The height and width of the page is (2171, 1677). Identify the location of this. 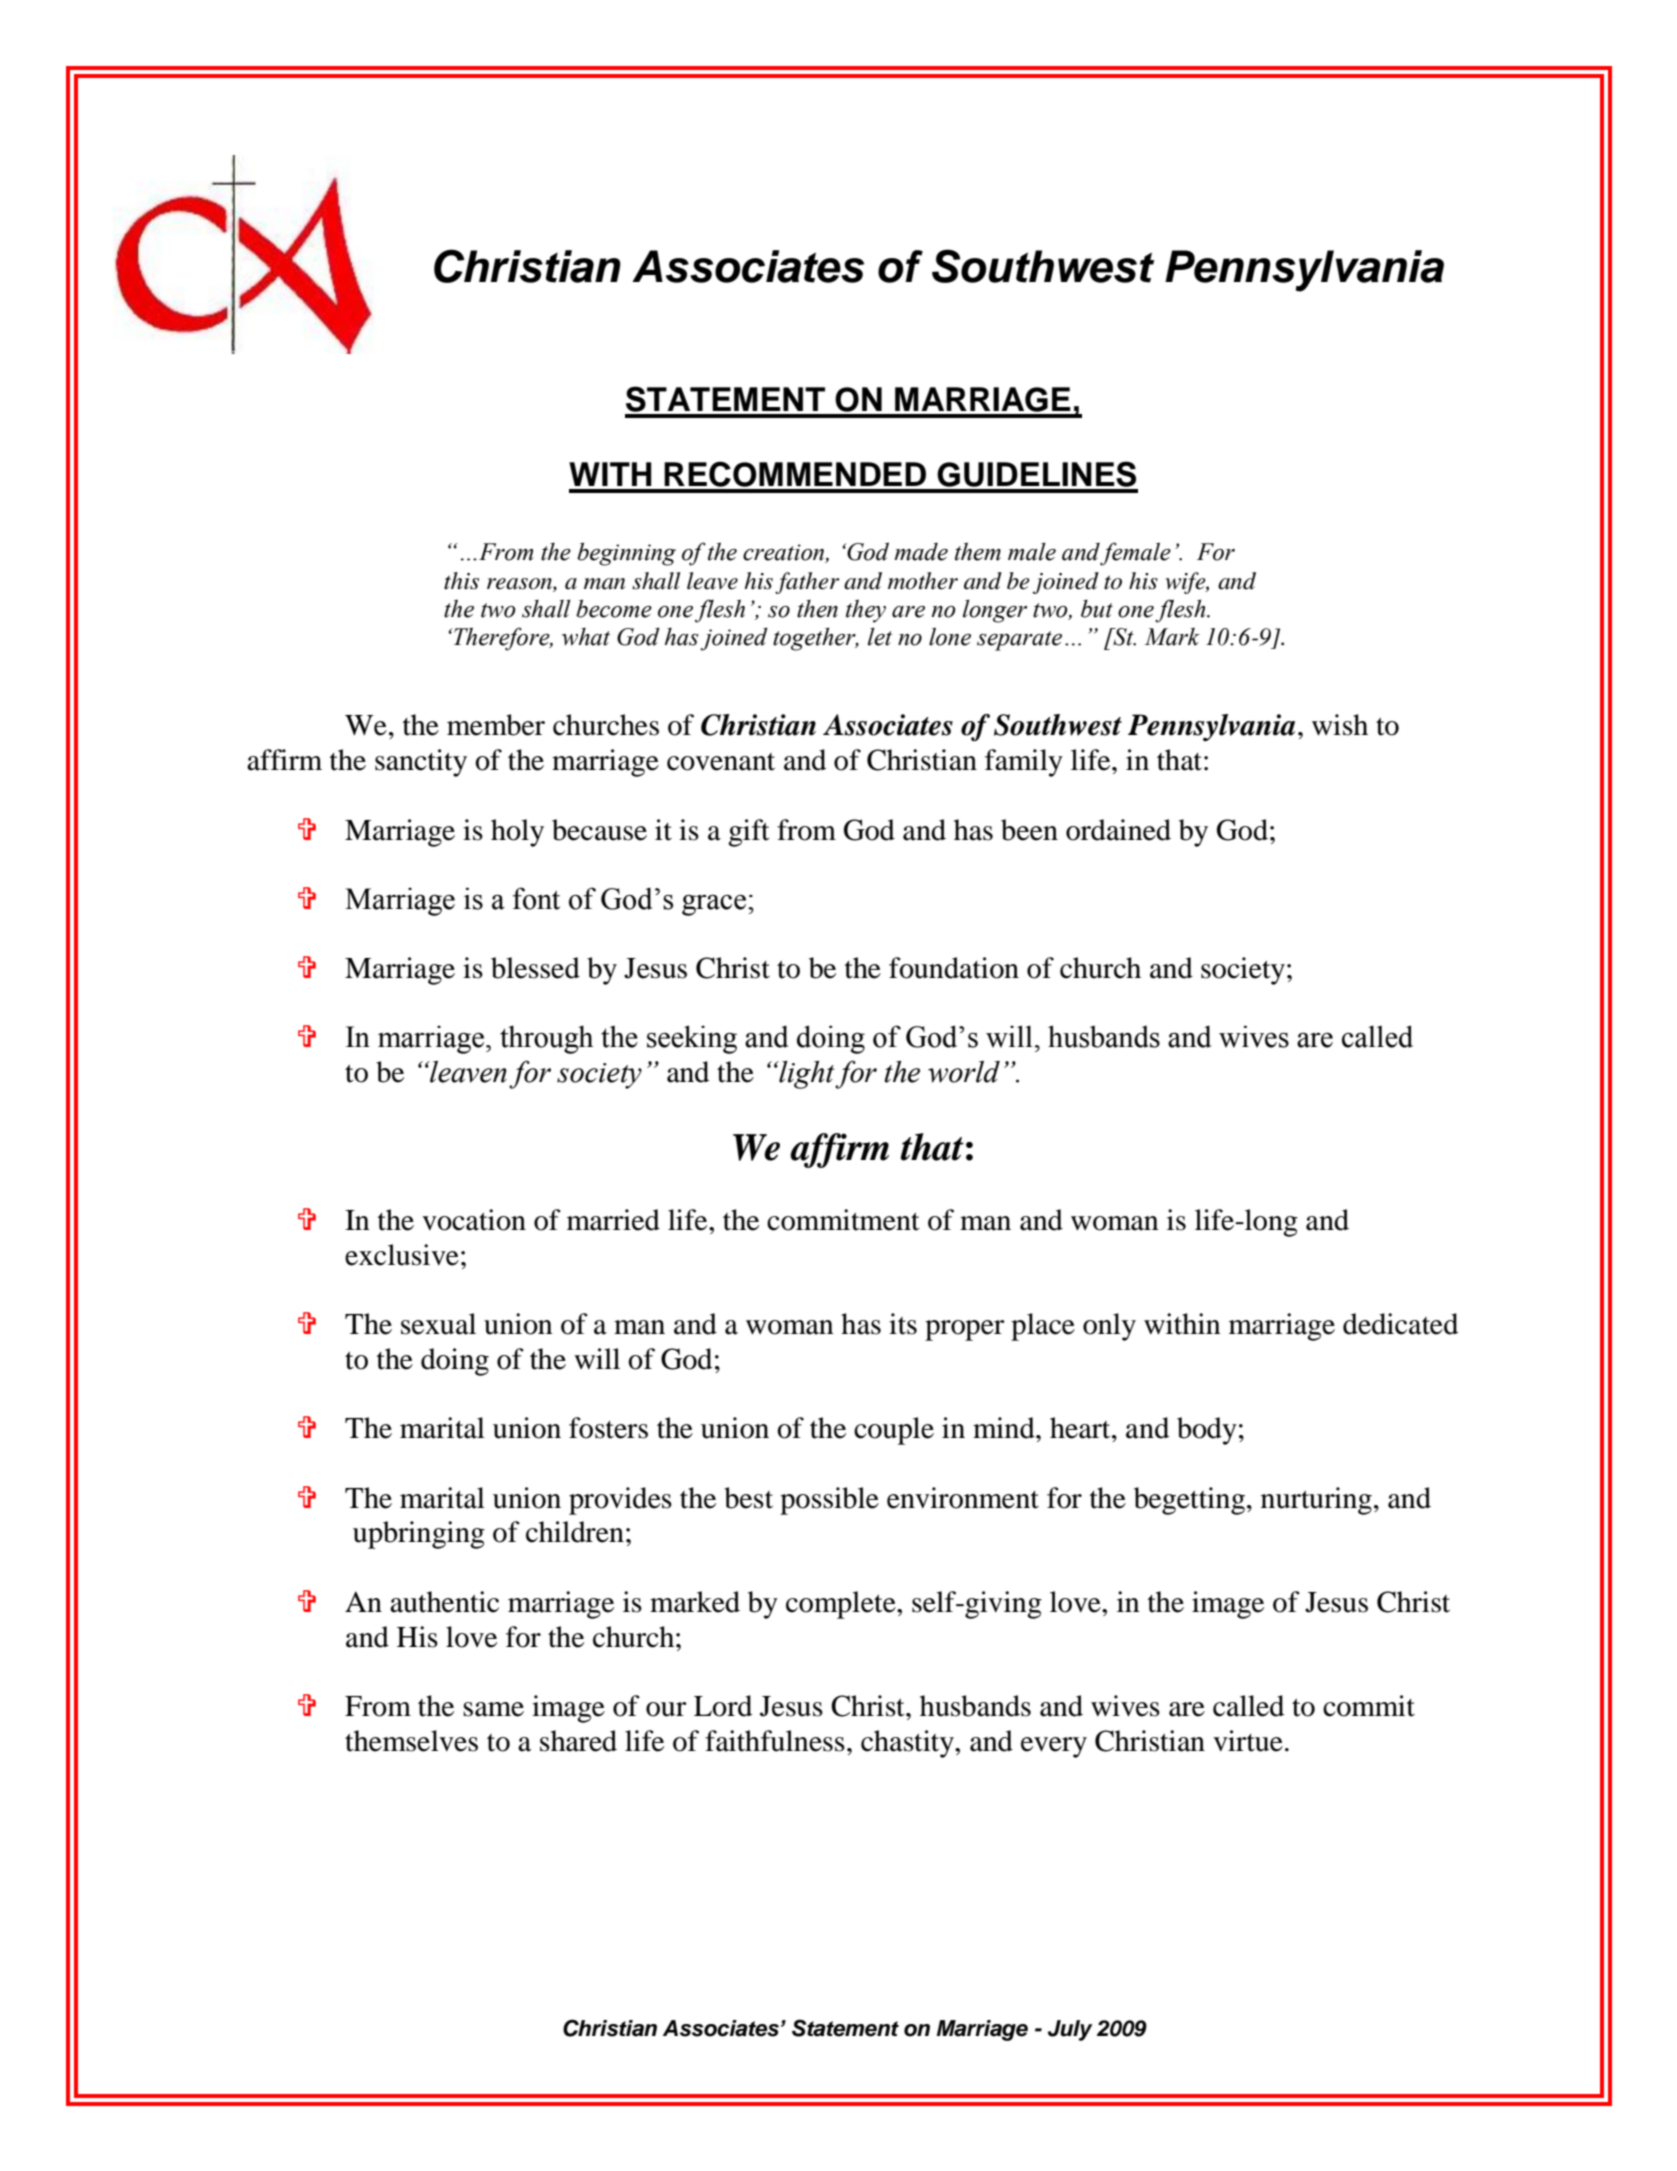
(461, 581).
